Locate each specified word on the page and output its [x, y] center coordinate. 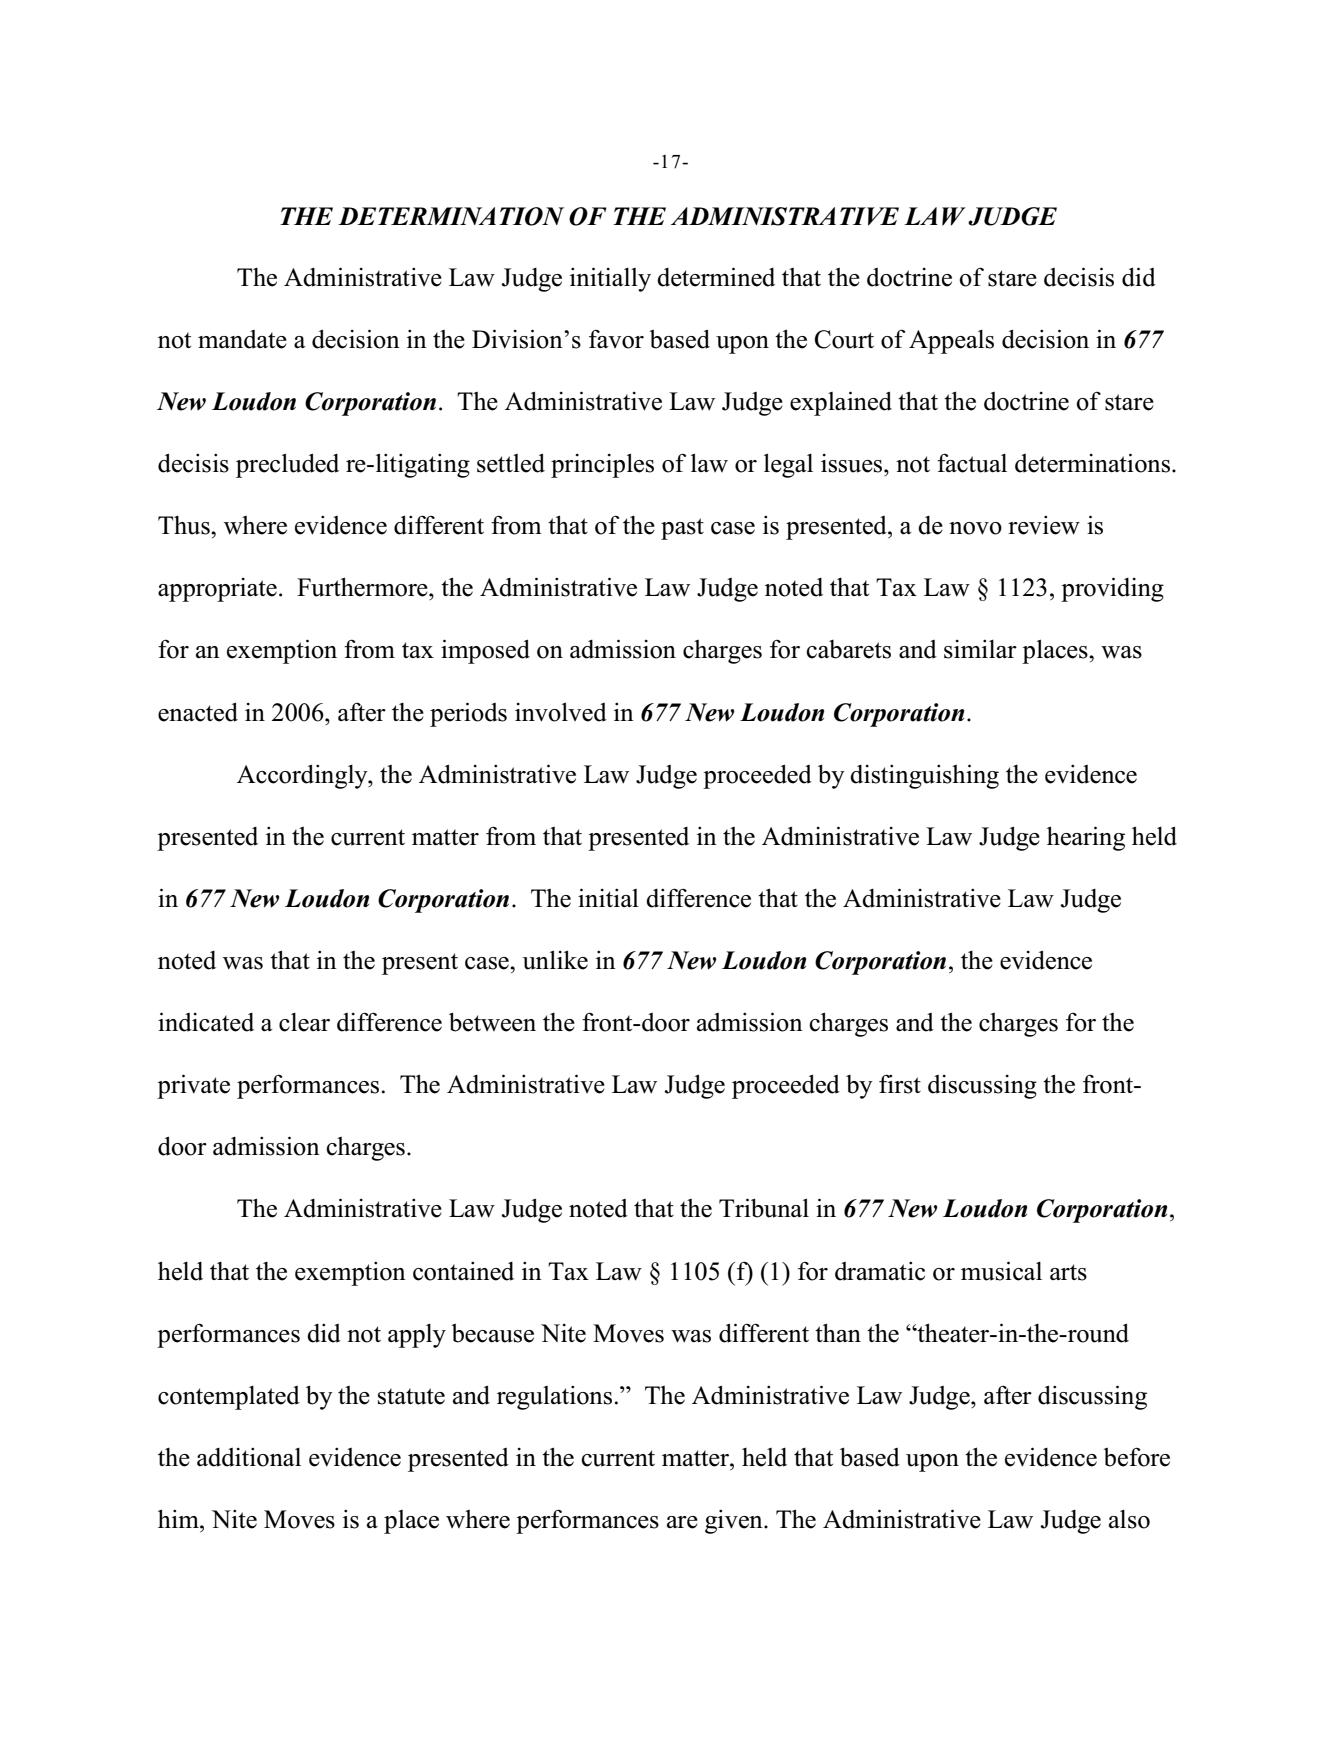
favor [616, 339]
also [1129, 1519]
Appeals [951, 342]
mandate [242, 339]
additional [249, 1457]
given [735, 1522]
